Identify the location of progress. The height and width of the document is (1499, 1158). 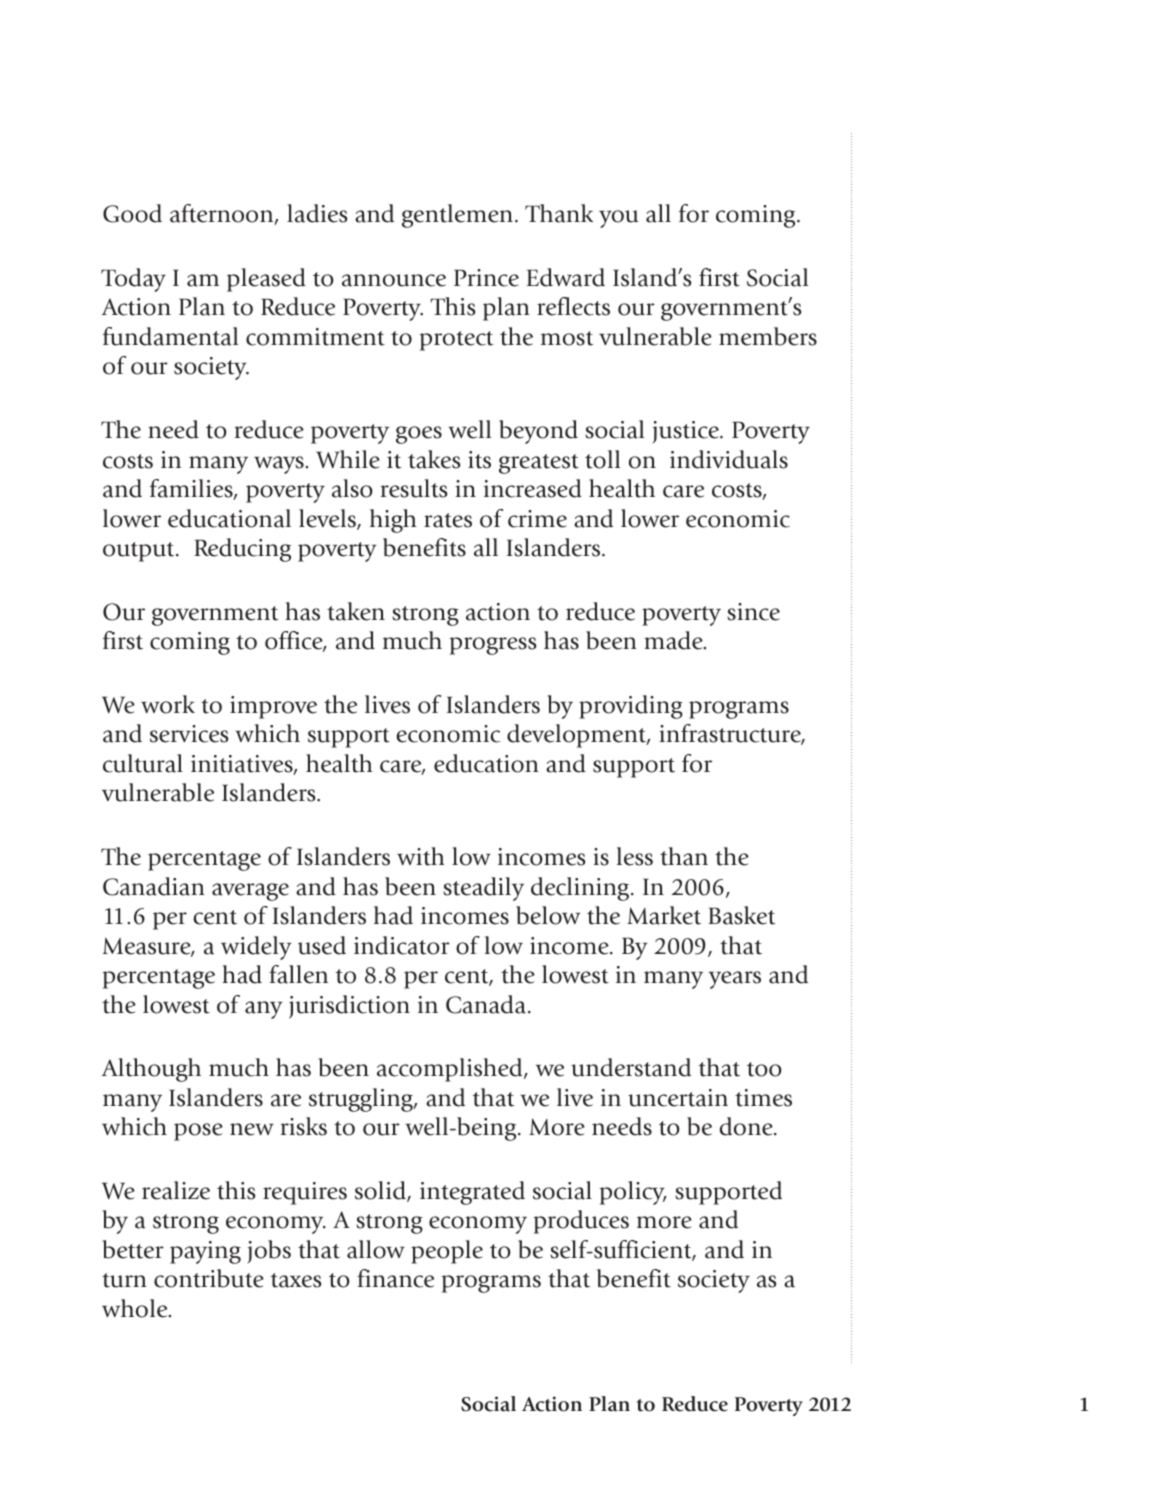
(493, 646).
